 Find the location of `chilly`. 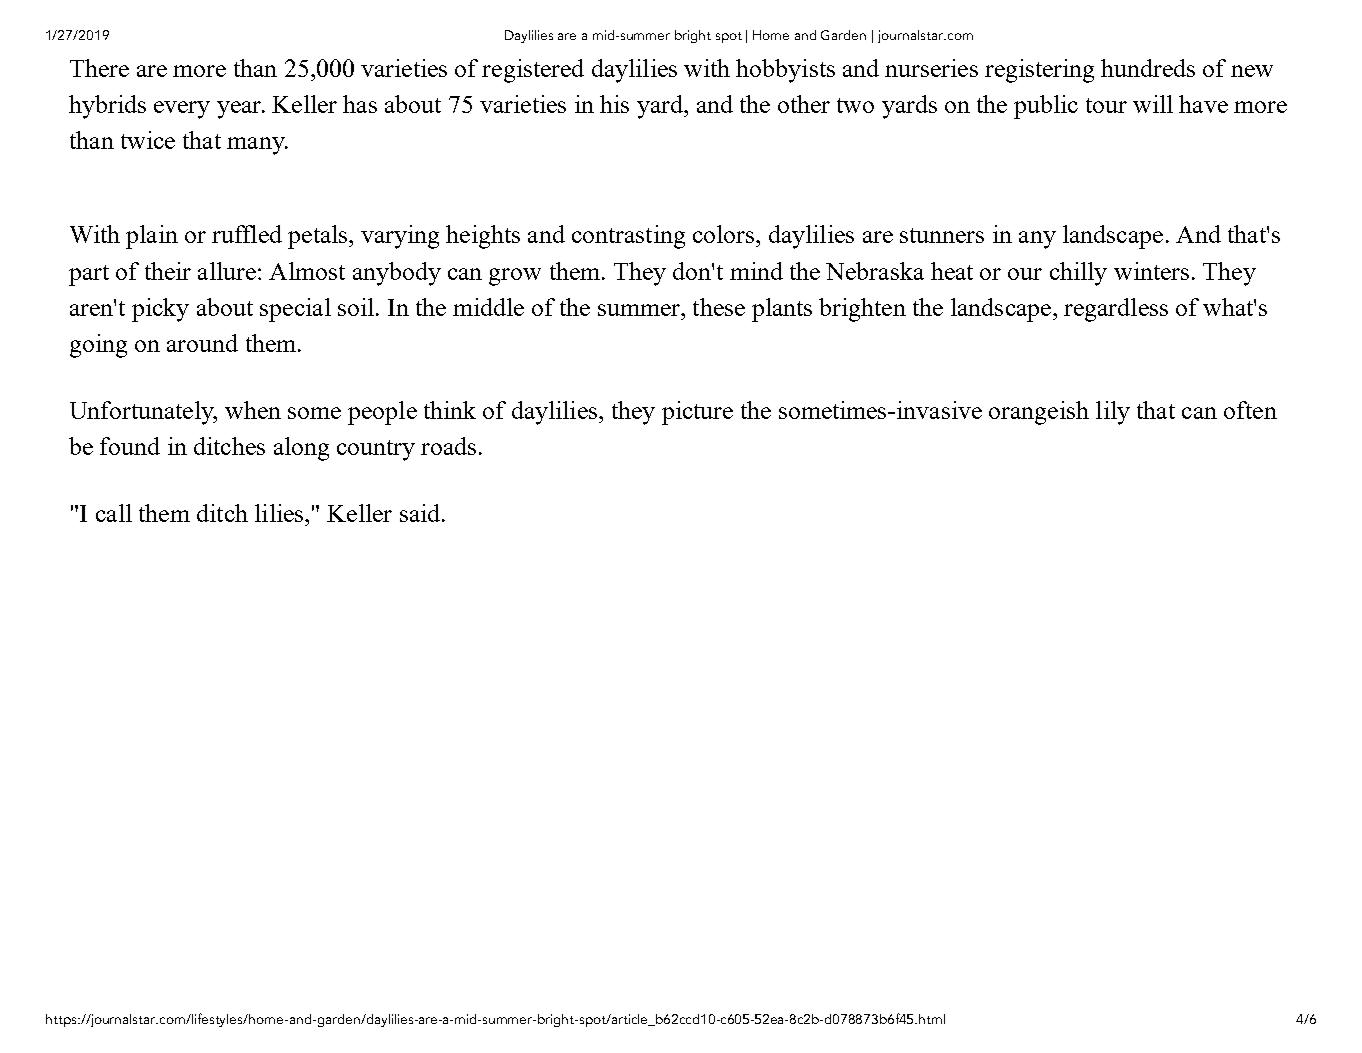

chilly is located at coordinates (1078, 274).
